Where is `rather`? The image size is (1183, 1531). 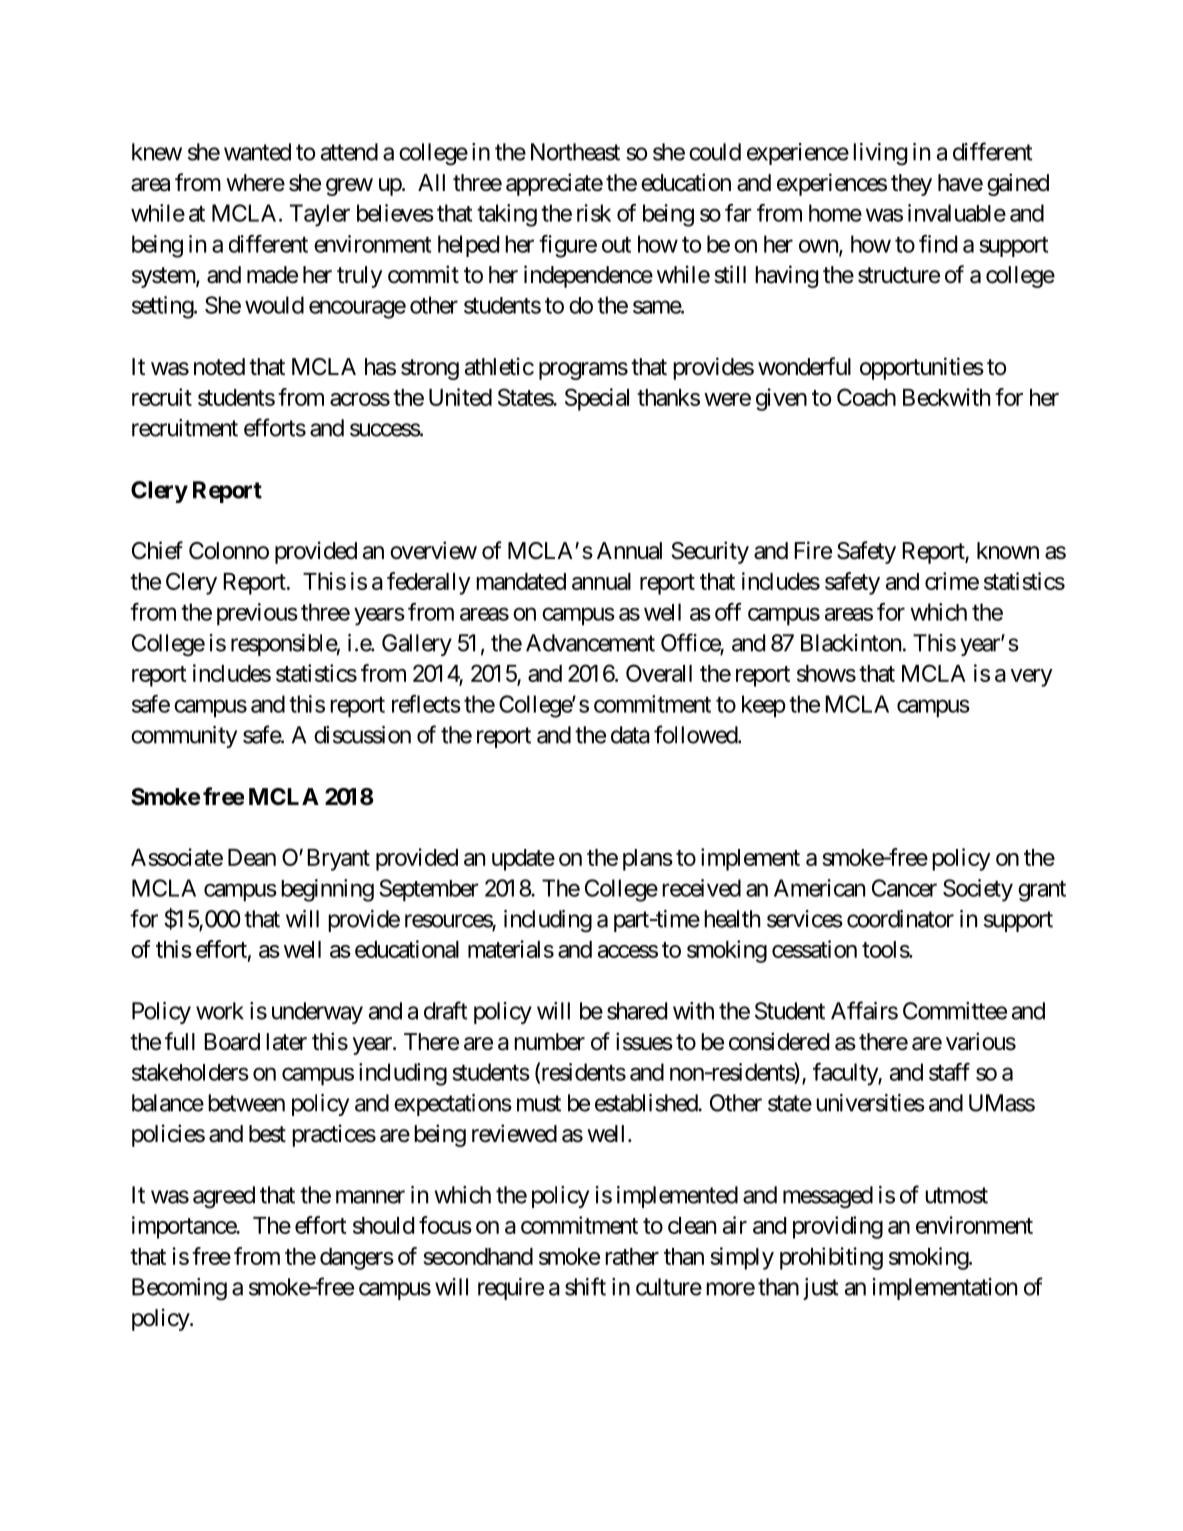
rather is located at coordinates (632, 1256).
